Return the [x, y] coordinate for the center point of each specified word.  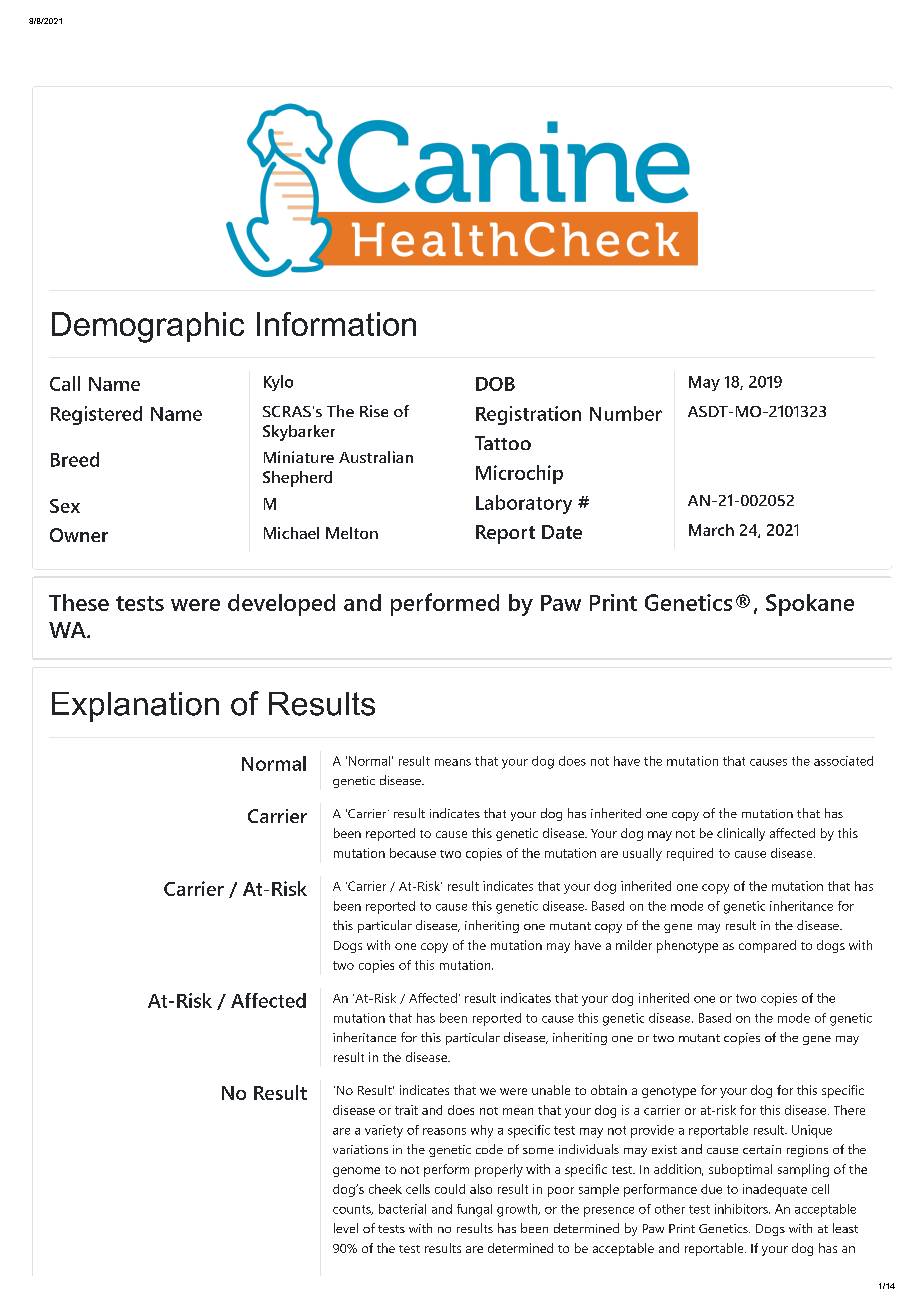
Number [626, 413]
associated [843, 761]
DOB [495, 384]
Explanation [135, 707]
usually [642, 854]
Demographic [148, 327]
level [346, 1228]
